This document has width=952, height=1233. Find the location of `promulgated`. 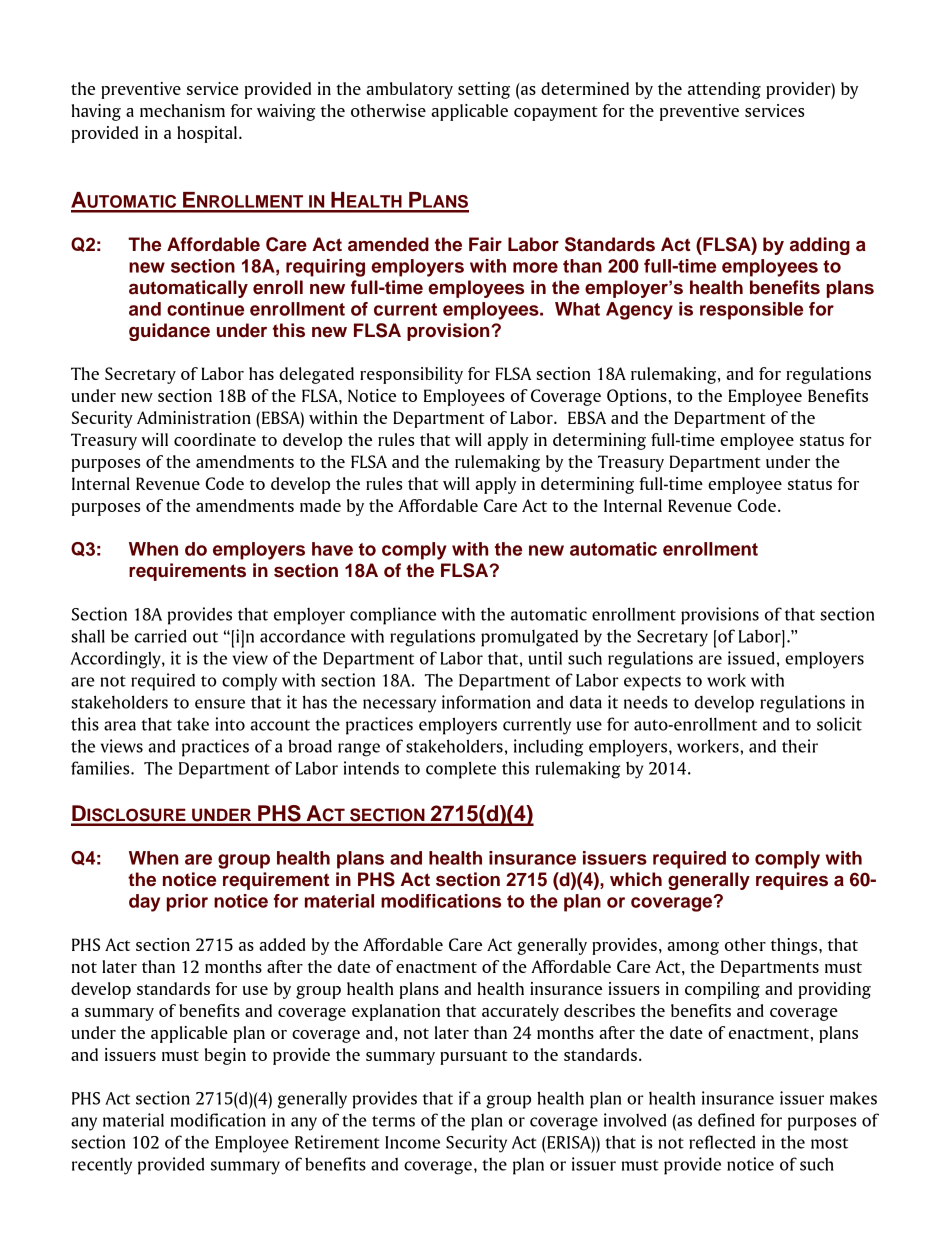

promulgated is located at coordinates (529, 638).
